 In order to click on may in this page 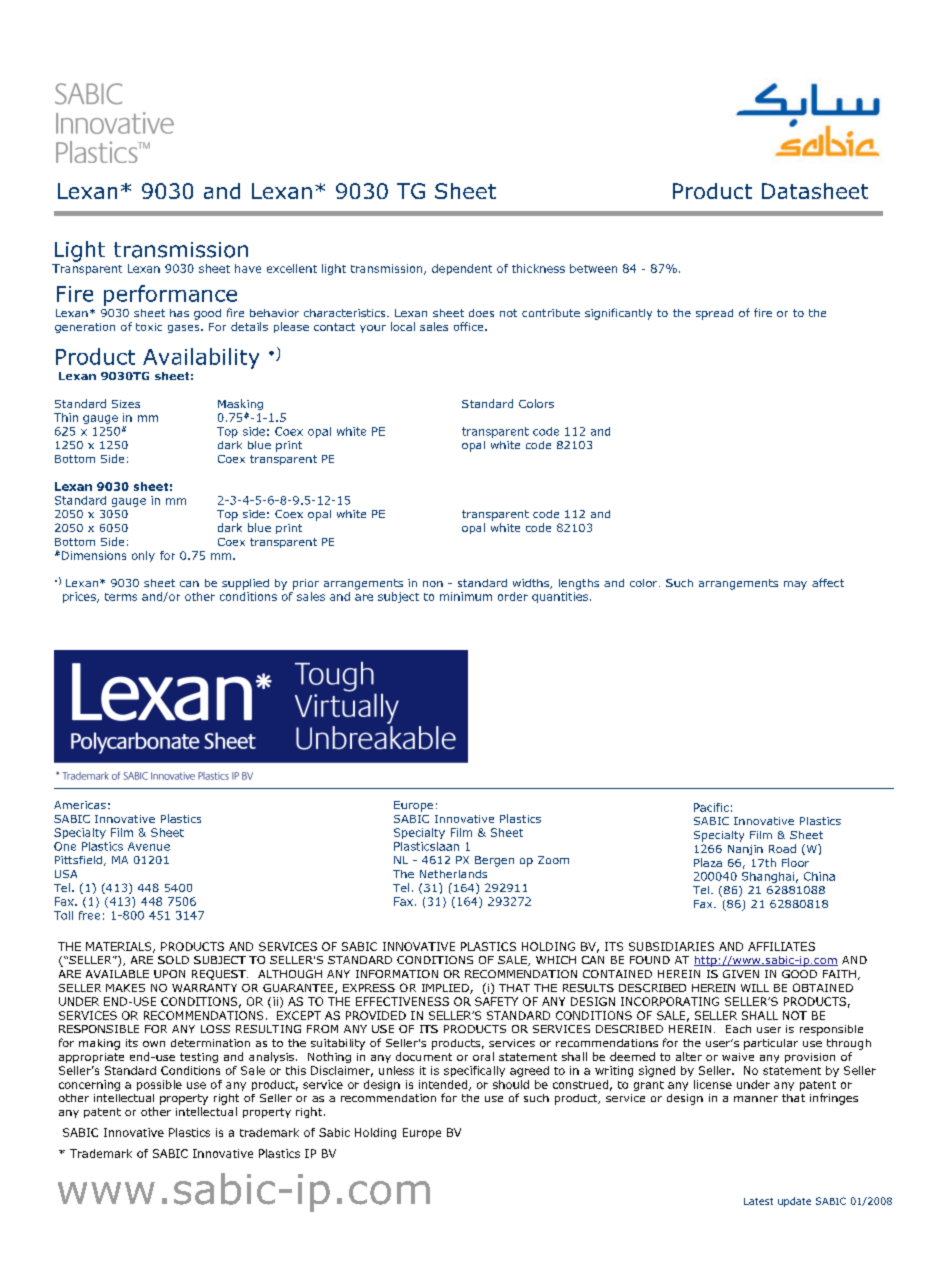, I will do `click(795, 585)`.
